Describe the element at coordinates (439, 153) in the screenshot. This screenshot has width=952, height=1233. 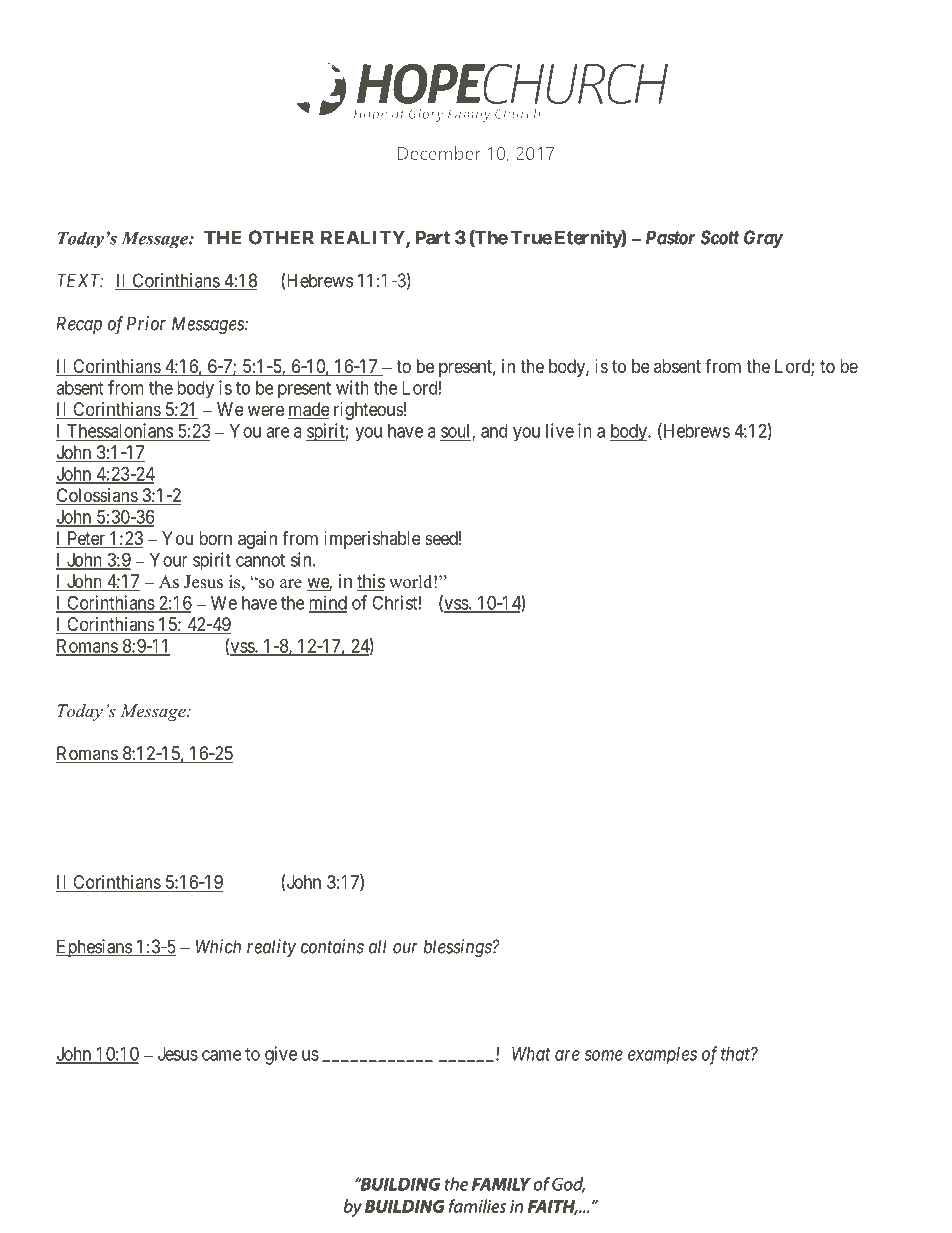
I see `December` at that location.
